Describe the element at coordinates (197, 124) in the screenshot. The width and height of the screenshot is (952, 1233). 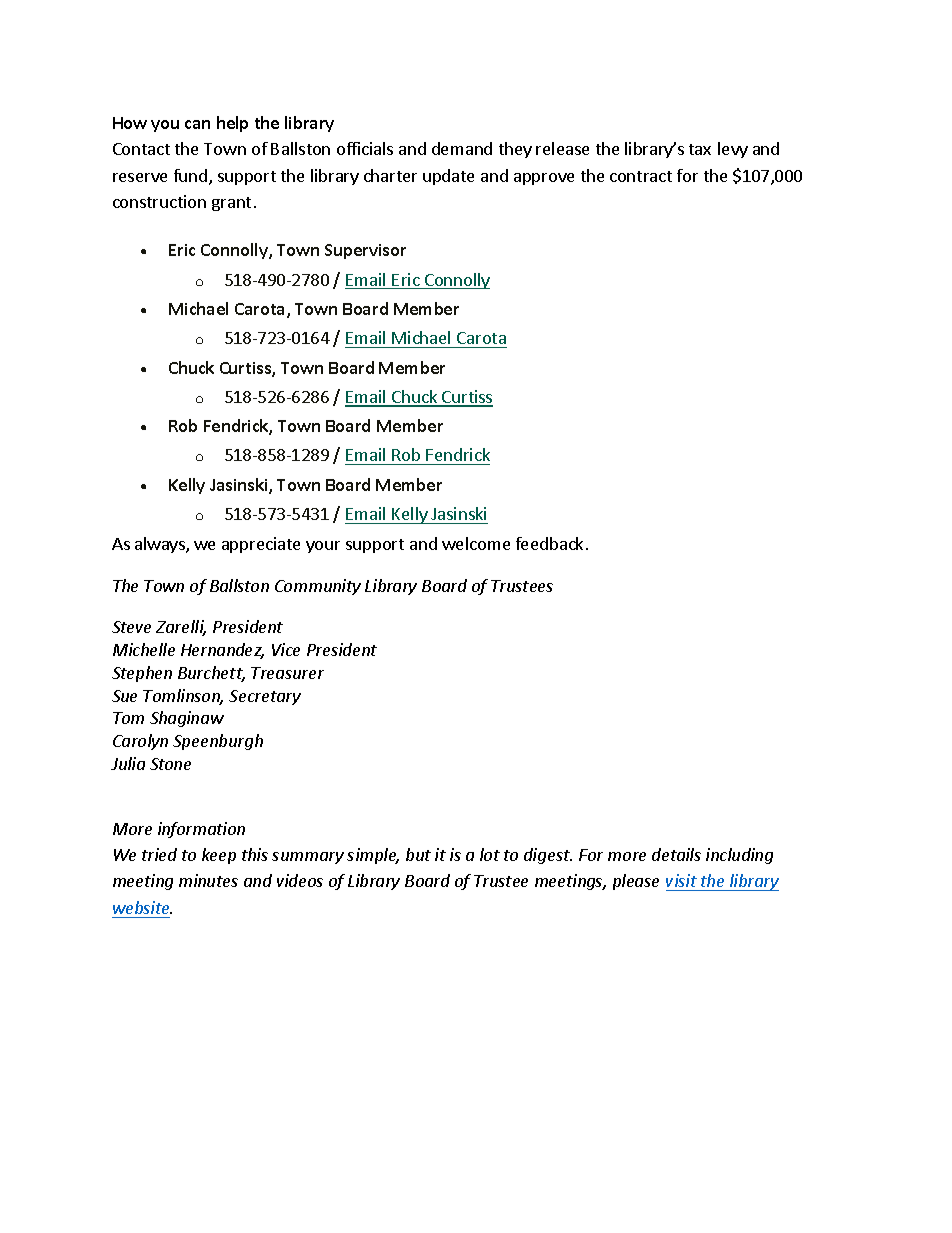
I see `can` at that location.
